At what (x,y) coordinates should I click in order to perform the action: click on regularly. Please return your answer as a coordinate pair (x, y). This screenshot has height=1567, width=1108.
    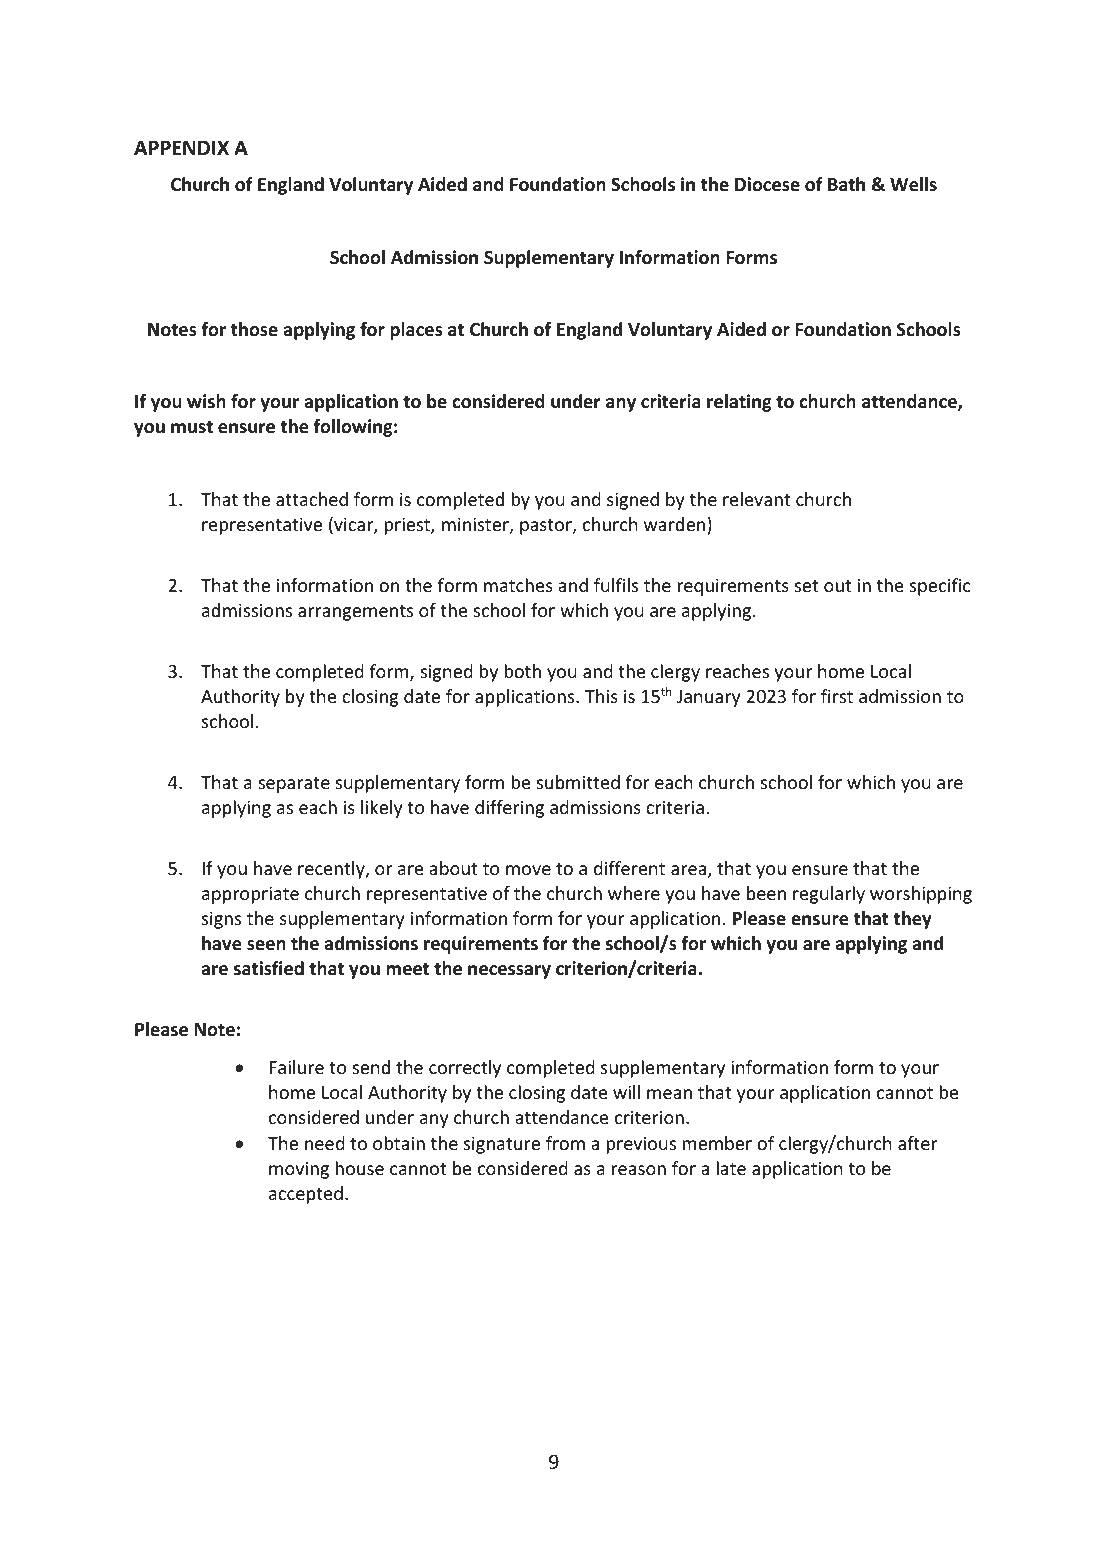
    Looking at the image, I should click on (829, 895).
